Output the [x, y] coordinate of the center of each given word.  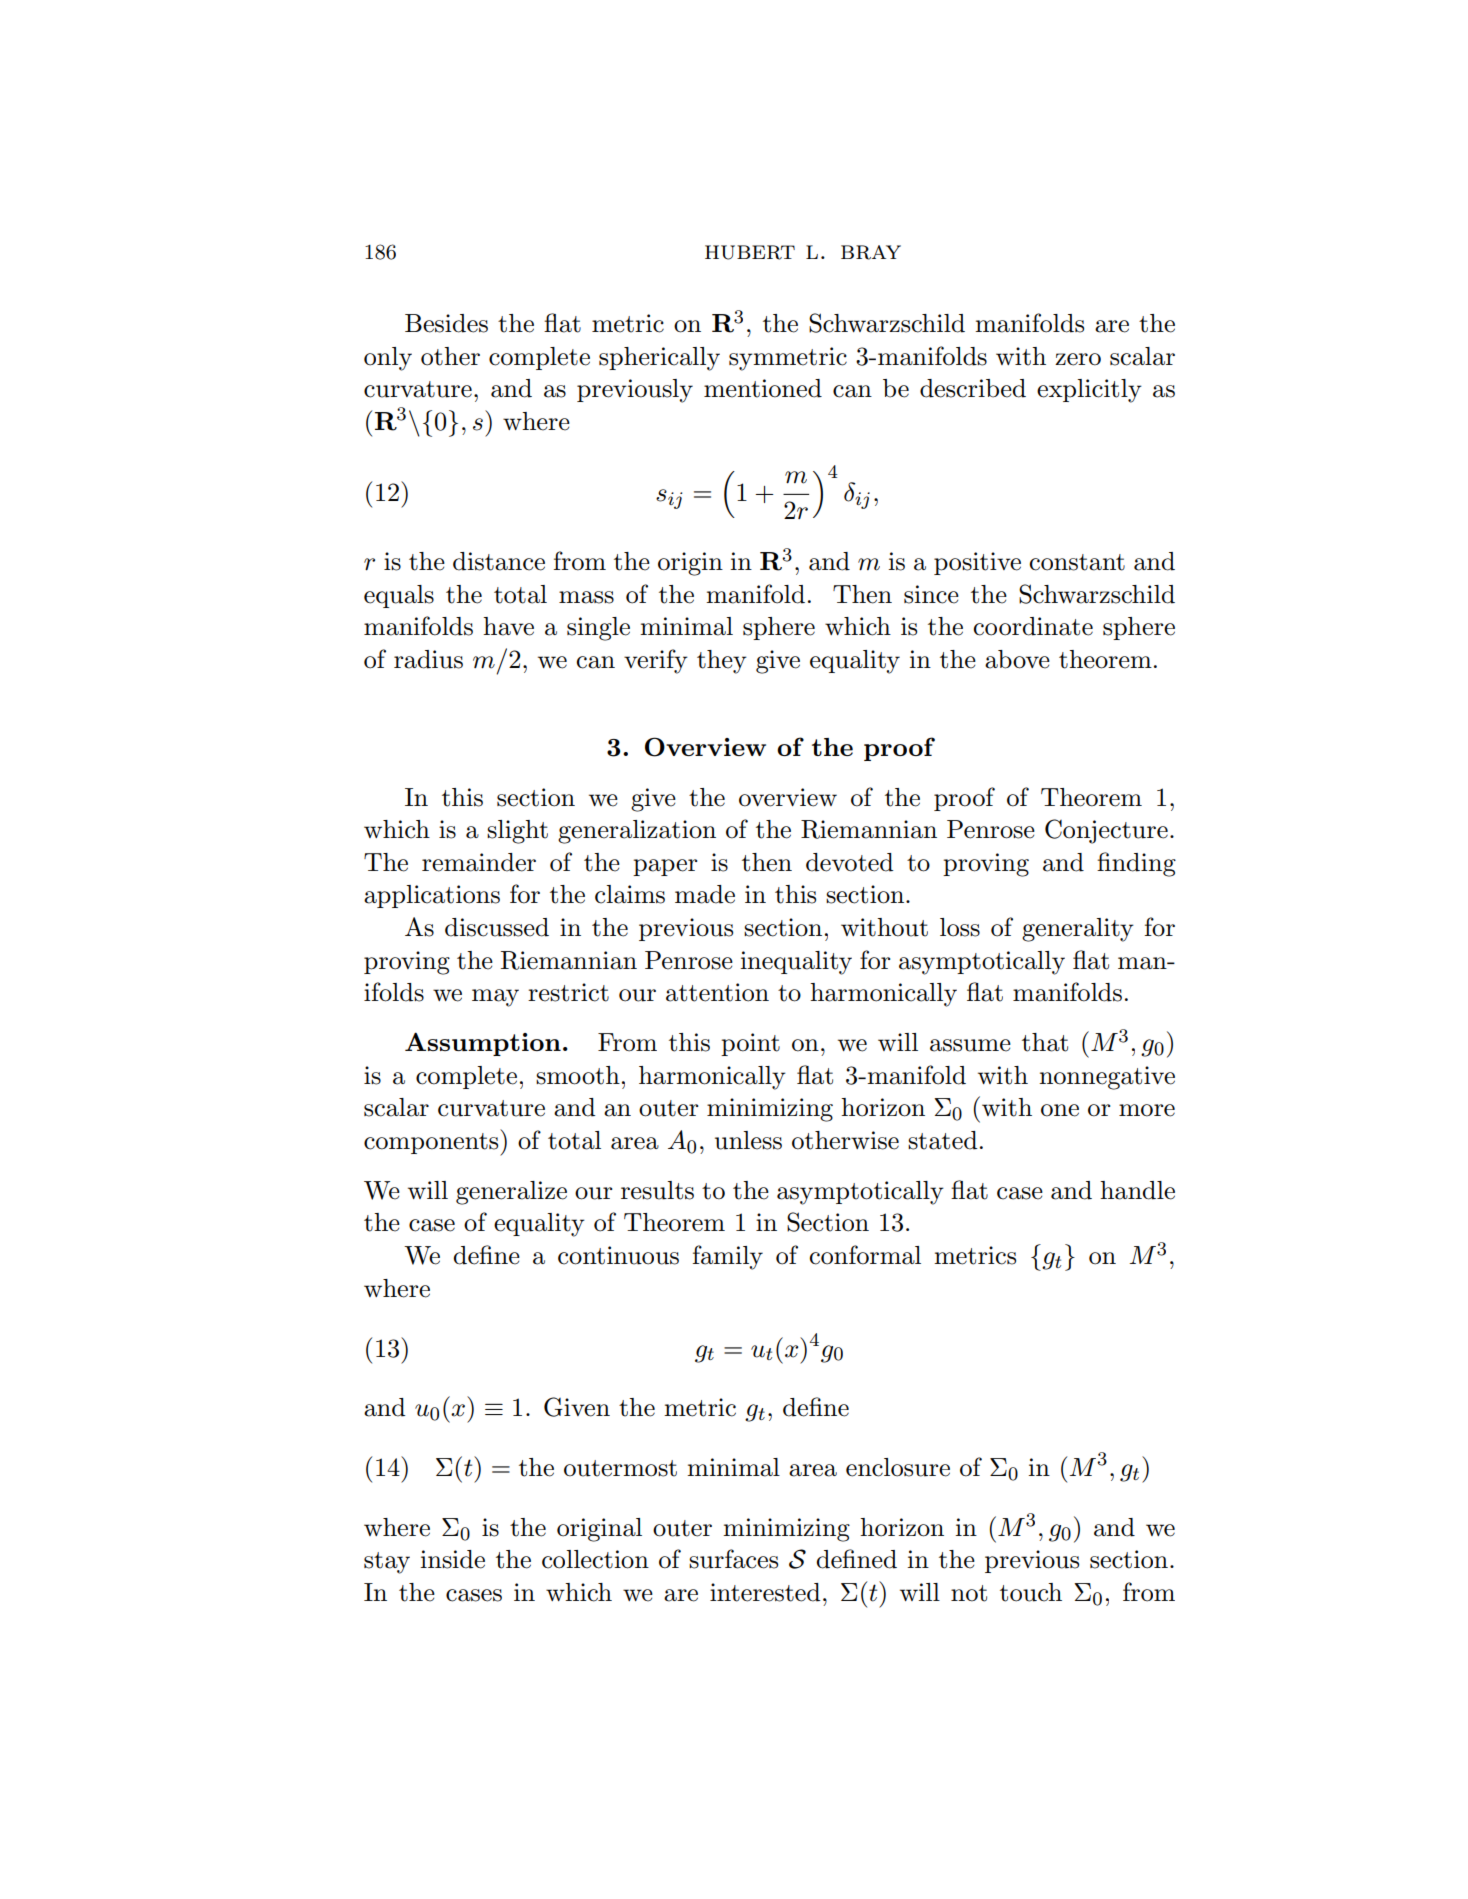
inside [452, 1559]
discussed [497, 927]
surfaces [733, 1559]
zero [1078, 359]
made [705, 894]
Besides [446, 323]
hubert [750, 252]
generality [1078, 930]
